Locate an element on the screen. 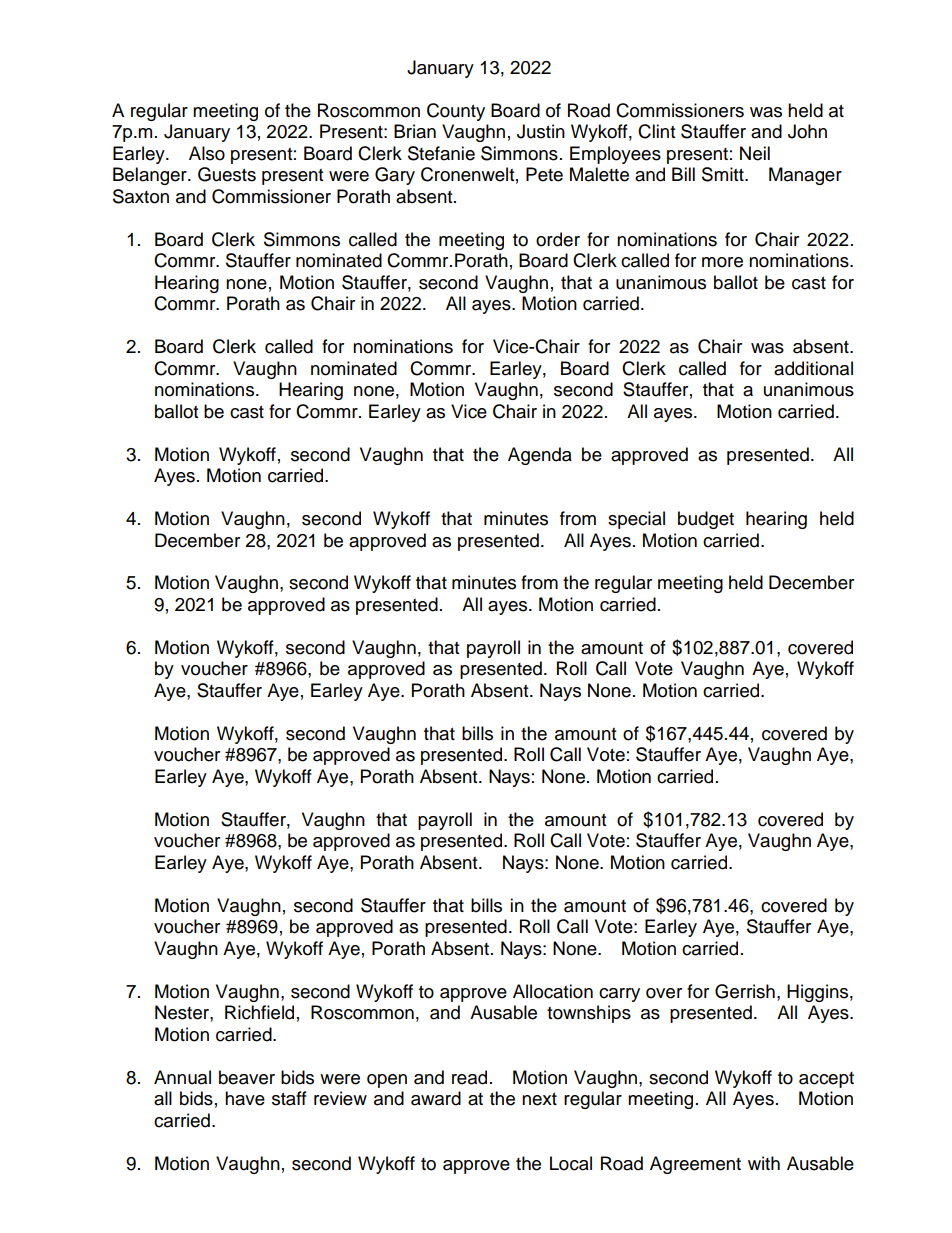 This screenshot has width=952, height=1233. Neil is located at coordinates (755, 153).
